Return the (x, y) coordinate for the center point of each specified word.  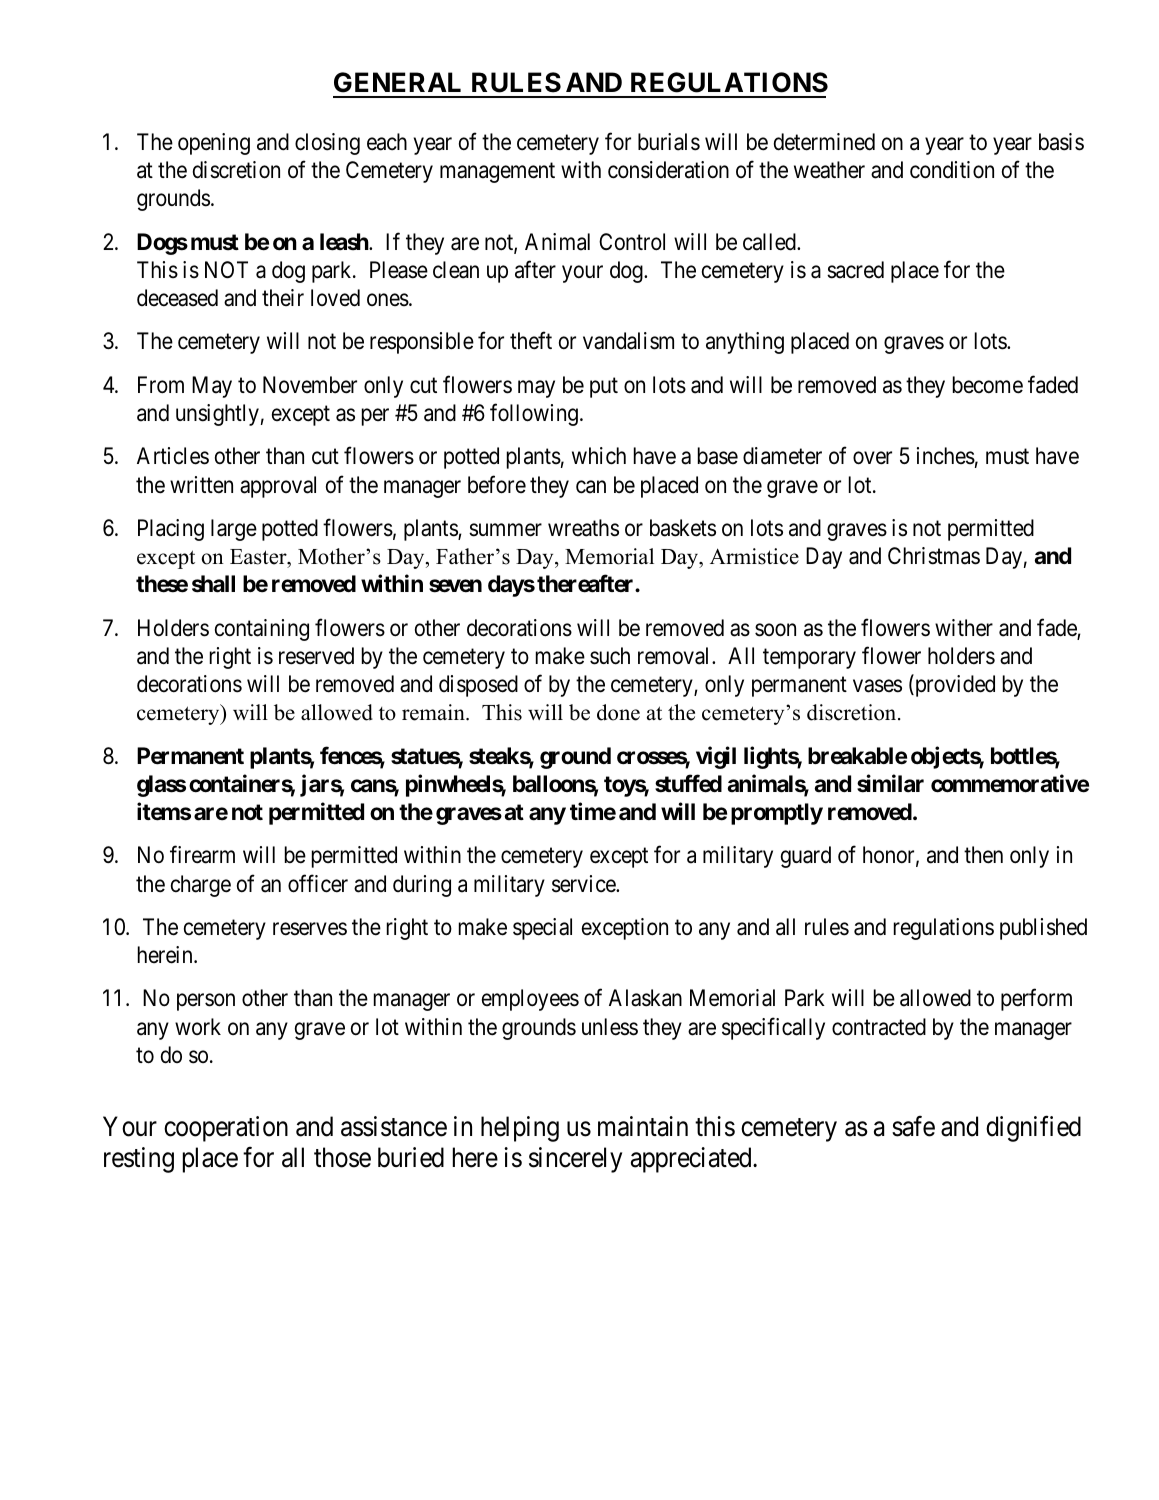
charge (201, 886)
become (988, 385)
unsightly (217, 415)
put (604, 388)
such (610, 656)
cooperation (226, 1129)
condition (952, 170)
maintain (643, 1126)
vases (877, 686)
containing (262, 630)
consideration (668, 170)
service (584, 884)
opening (214, 144)
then (983, 855)
